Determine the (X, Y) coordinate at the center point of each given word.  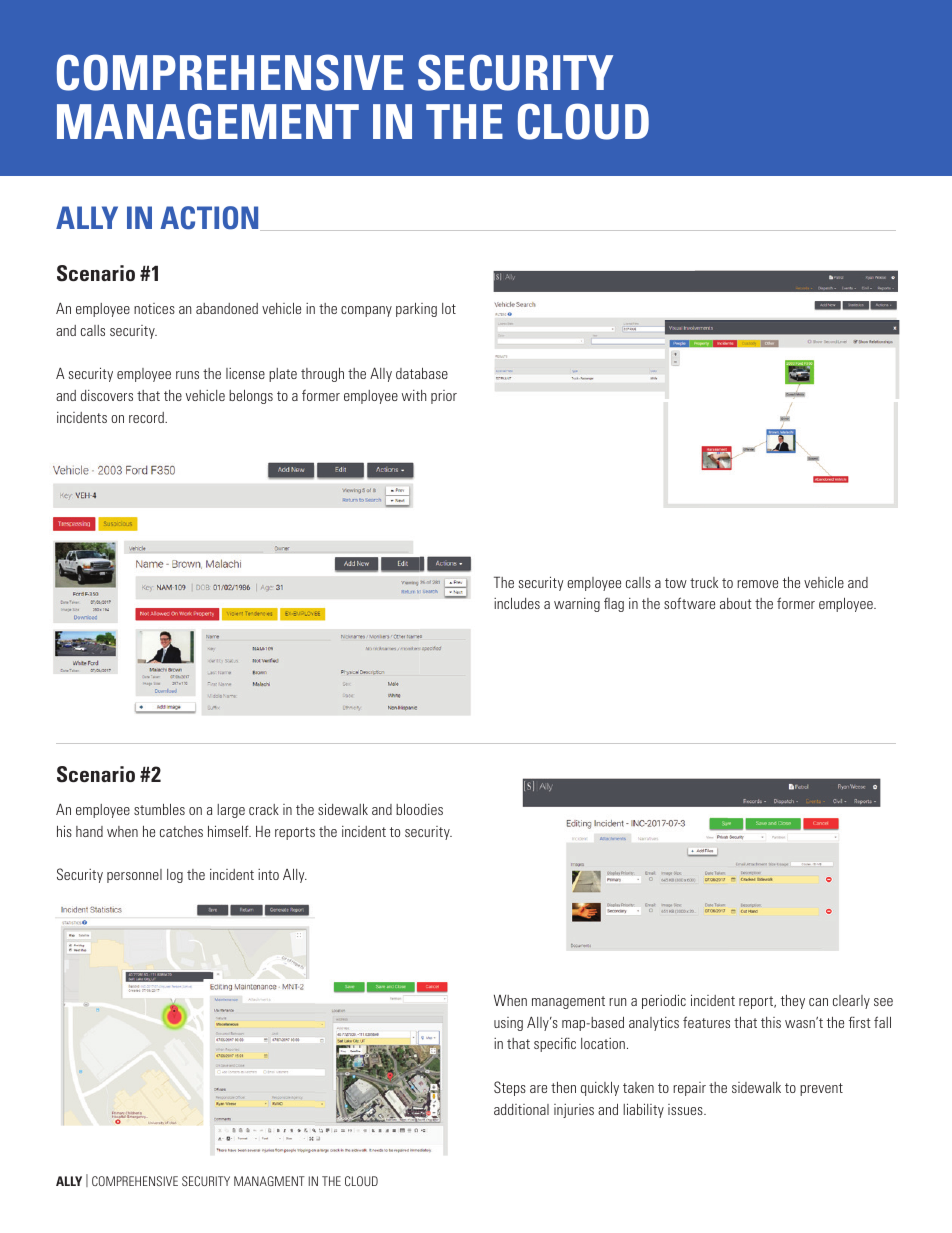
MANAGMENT (269, 1181)
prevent (821, 1089)
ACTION (210, 218)
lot (449, 308)
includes (517, 603)
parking (416, 310)
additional (521, 1109)
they (793, 1002)
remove (757, 584)
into (268, 874)
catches (181, 831)
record (147, 417)
